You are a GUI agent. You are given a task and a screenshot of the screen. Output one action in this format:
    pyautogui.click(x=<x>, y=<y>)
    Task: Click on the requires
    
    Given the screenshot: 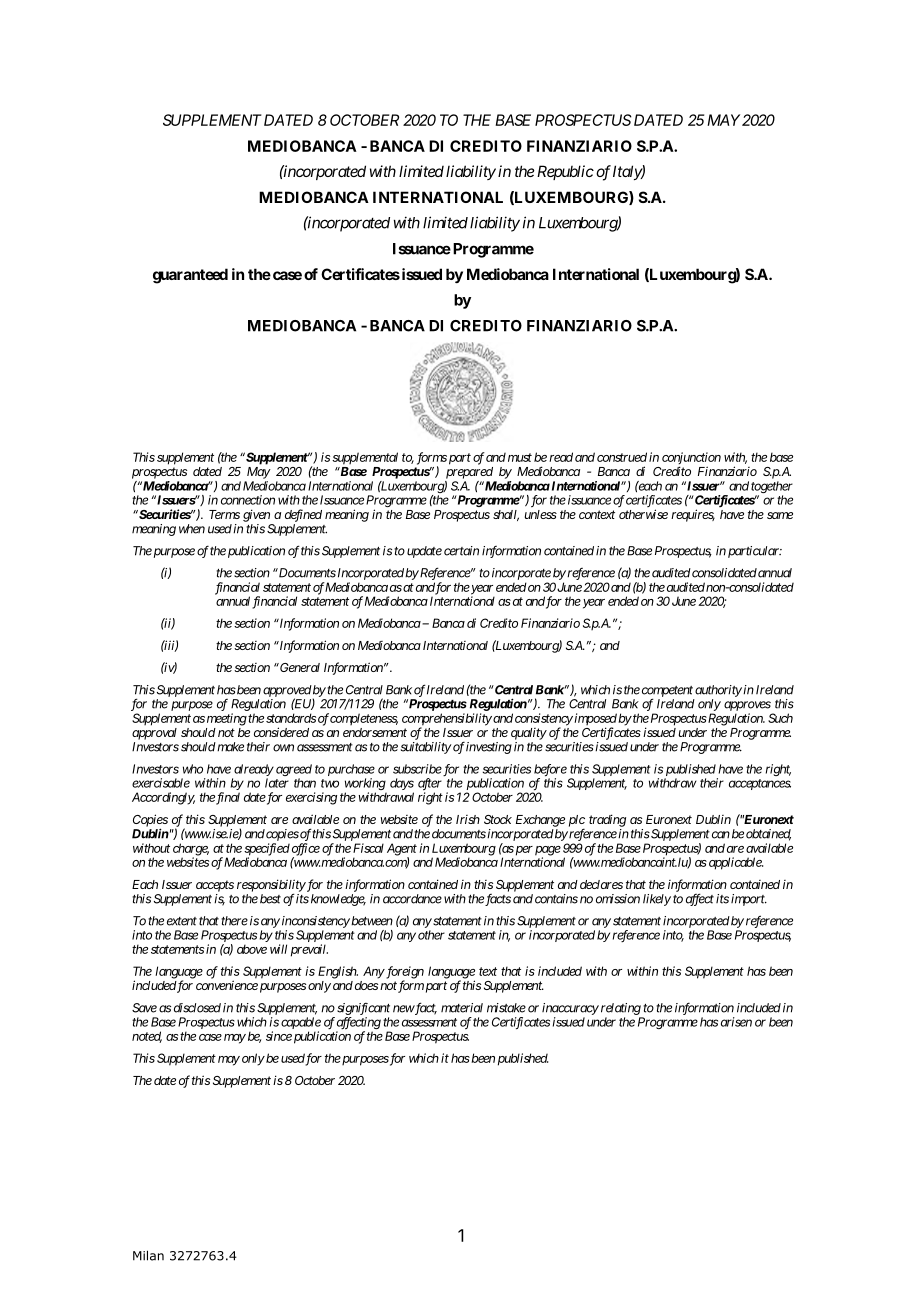 What is the action you would take?
    pyautogui.click(x=693, y=515)
